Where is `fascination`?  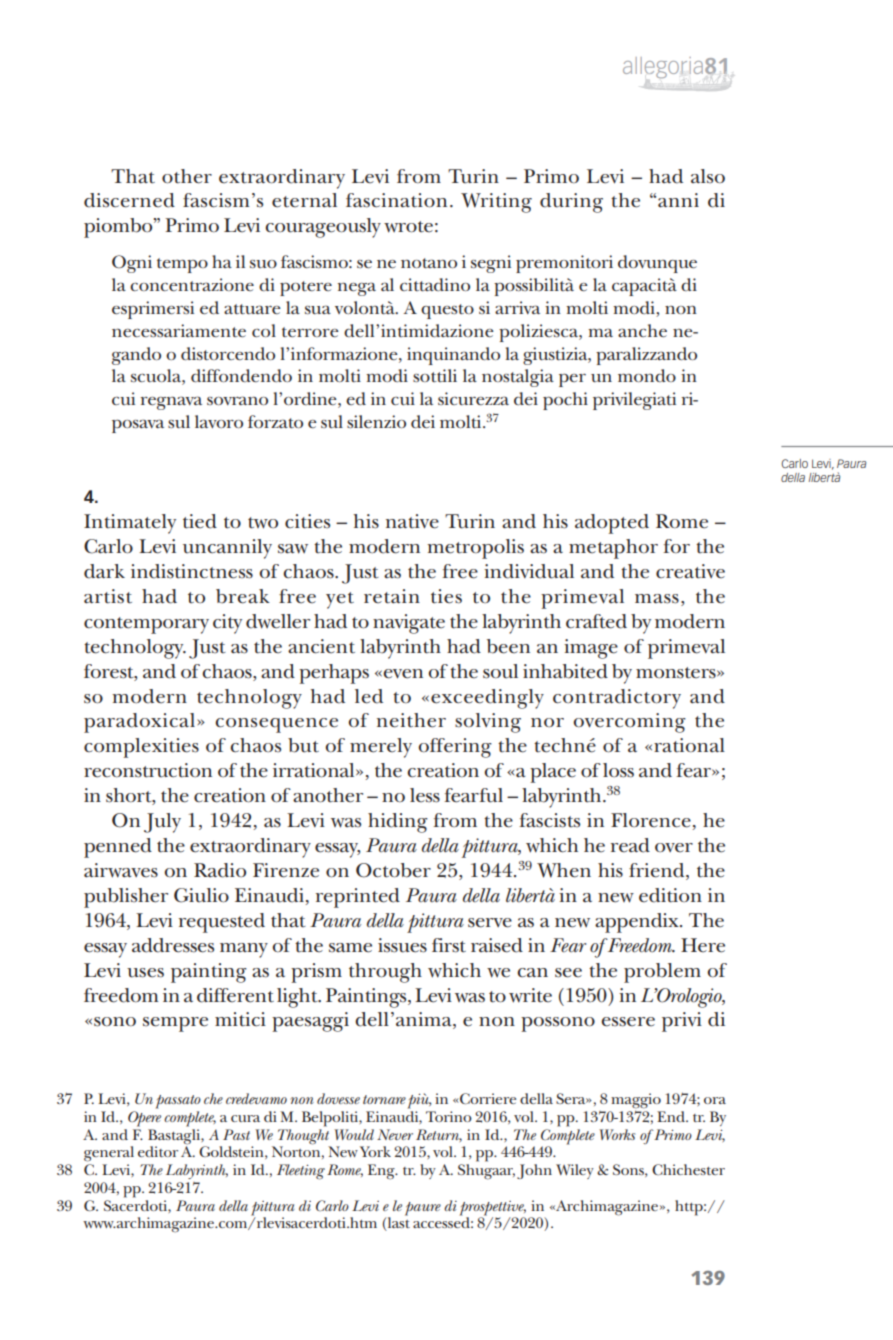 fascination is located at coordinates (396, 200).
